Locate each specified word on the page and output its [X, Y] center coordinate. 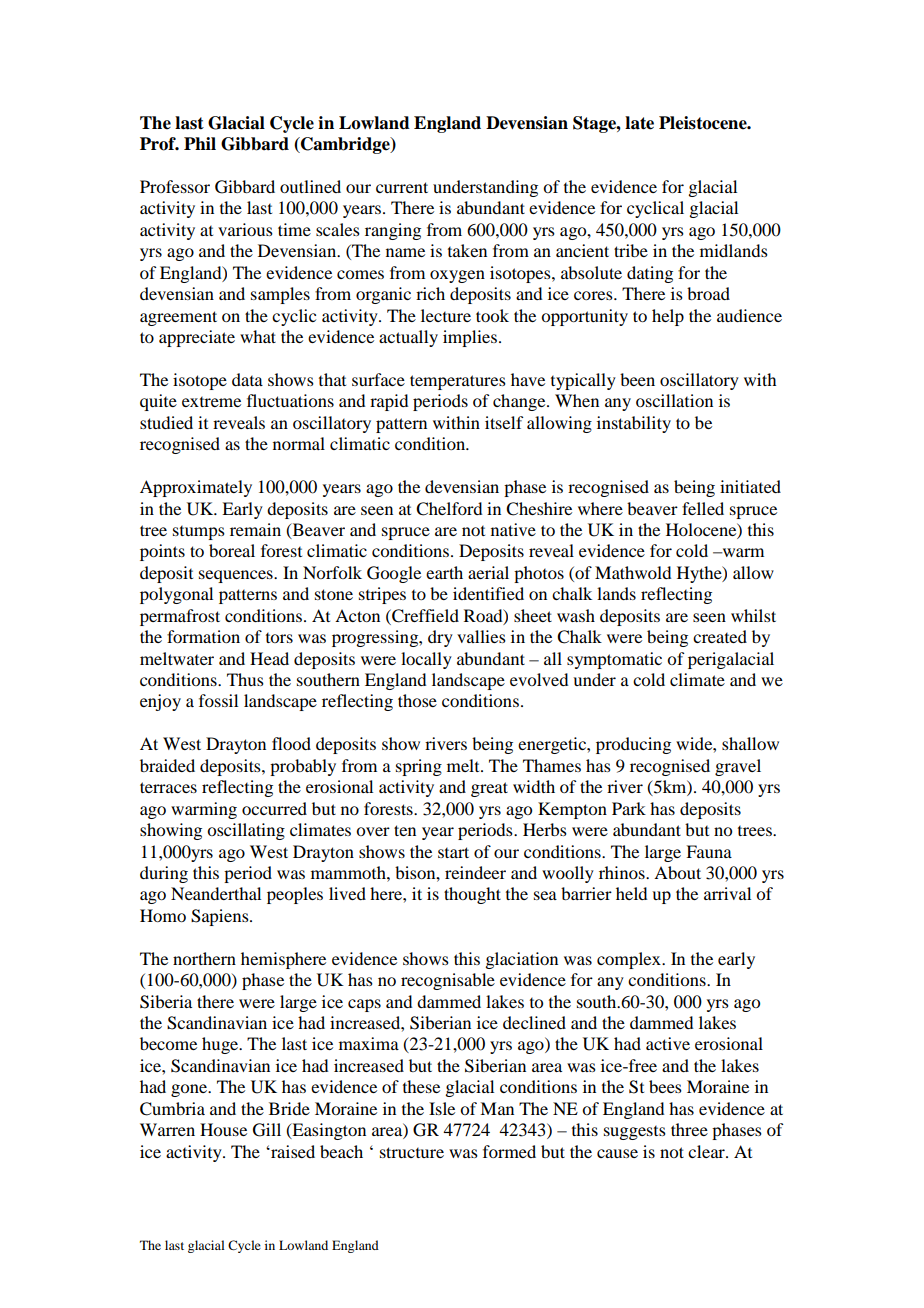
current [402, 187]
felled [703, 508]
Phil [200, 143]
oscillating [246, 831]
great [489, 789]
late [639, 123]
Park [629, 808]
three [689, 1129]
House [223, 1129]
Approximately [196, 488]
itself [504, 422]
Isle [442, 1108]
